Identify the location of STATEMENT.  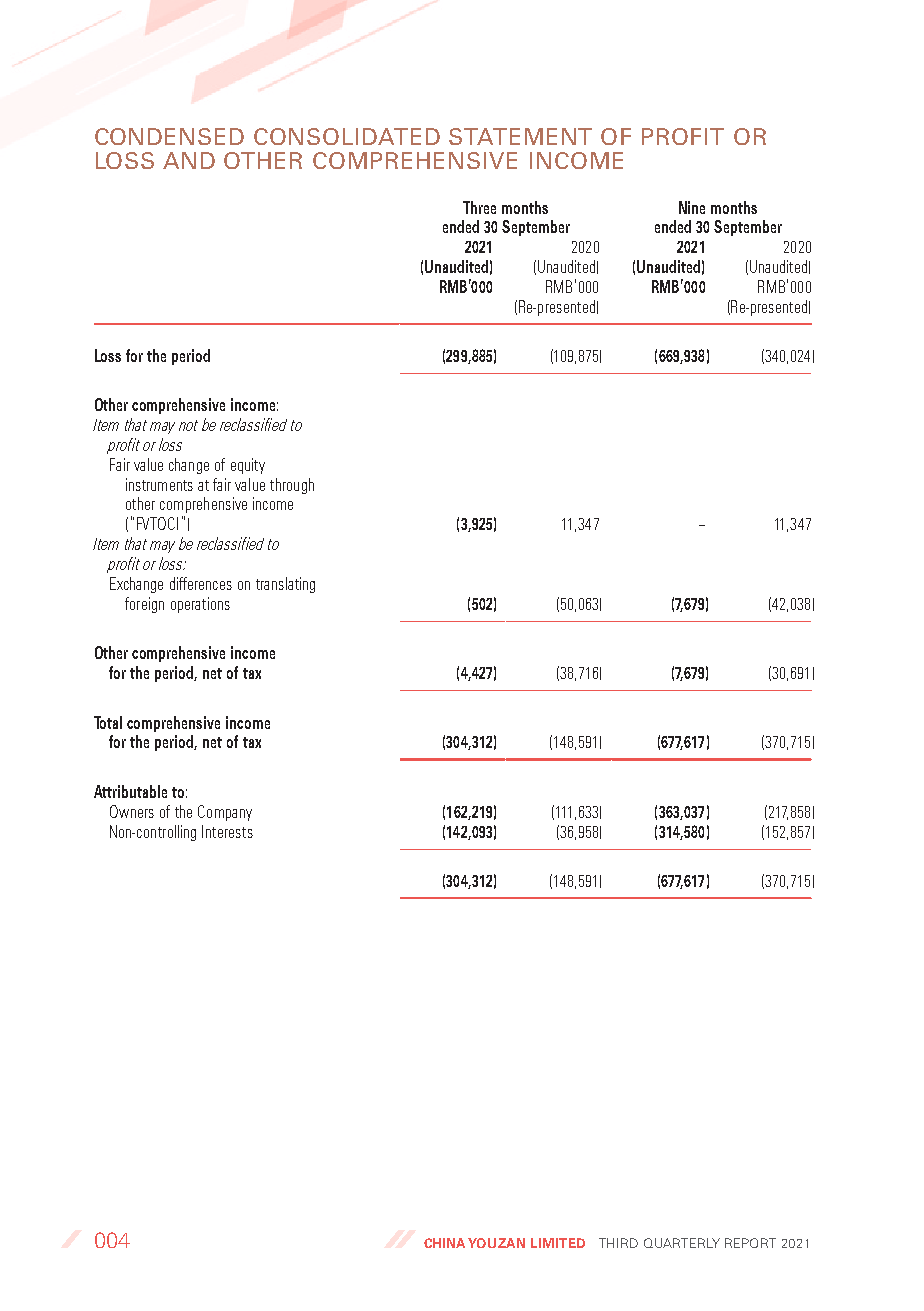
(520, 136).
